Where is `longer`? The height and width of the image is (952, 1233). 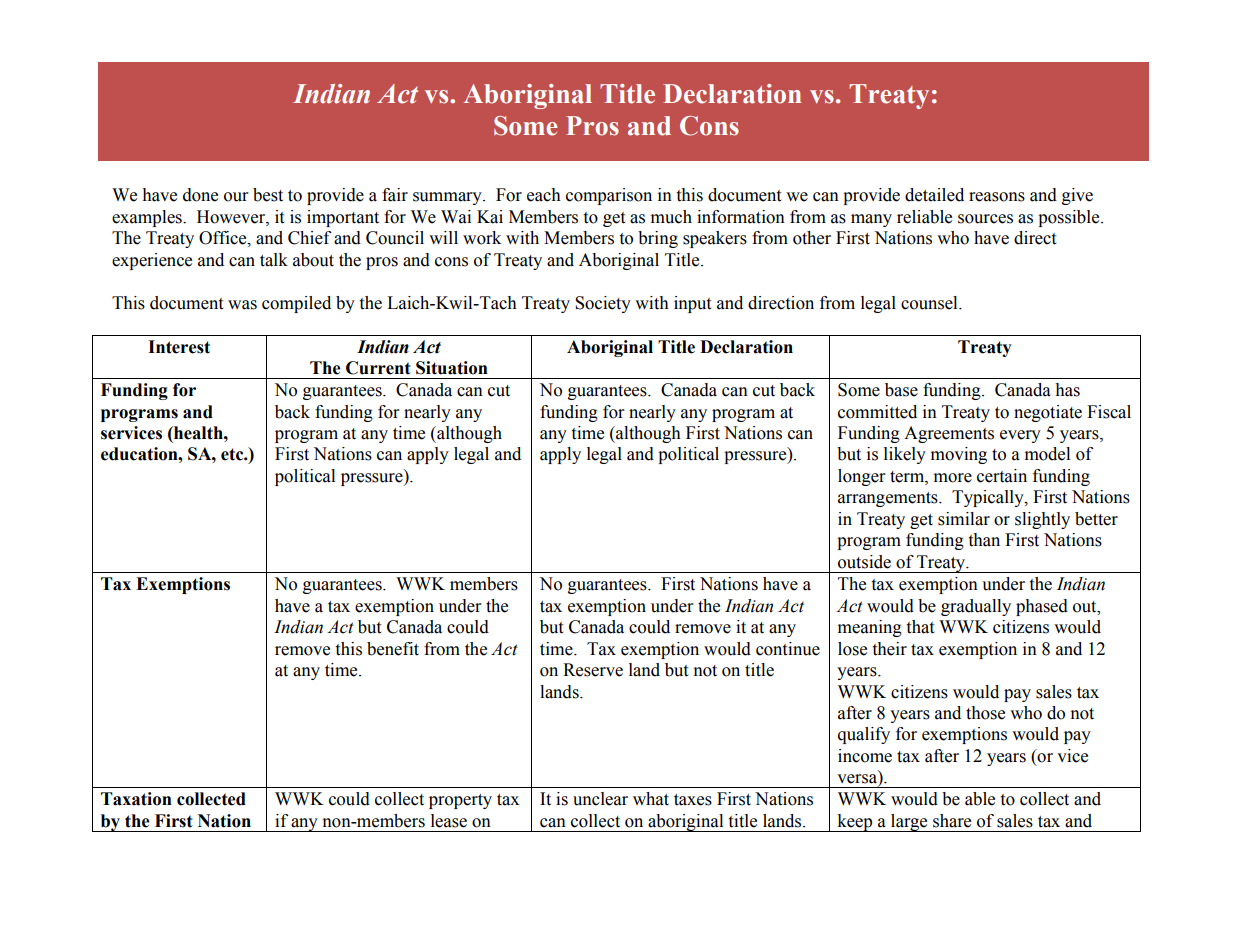 longer is located at coordinates (862, 477).
